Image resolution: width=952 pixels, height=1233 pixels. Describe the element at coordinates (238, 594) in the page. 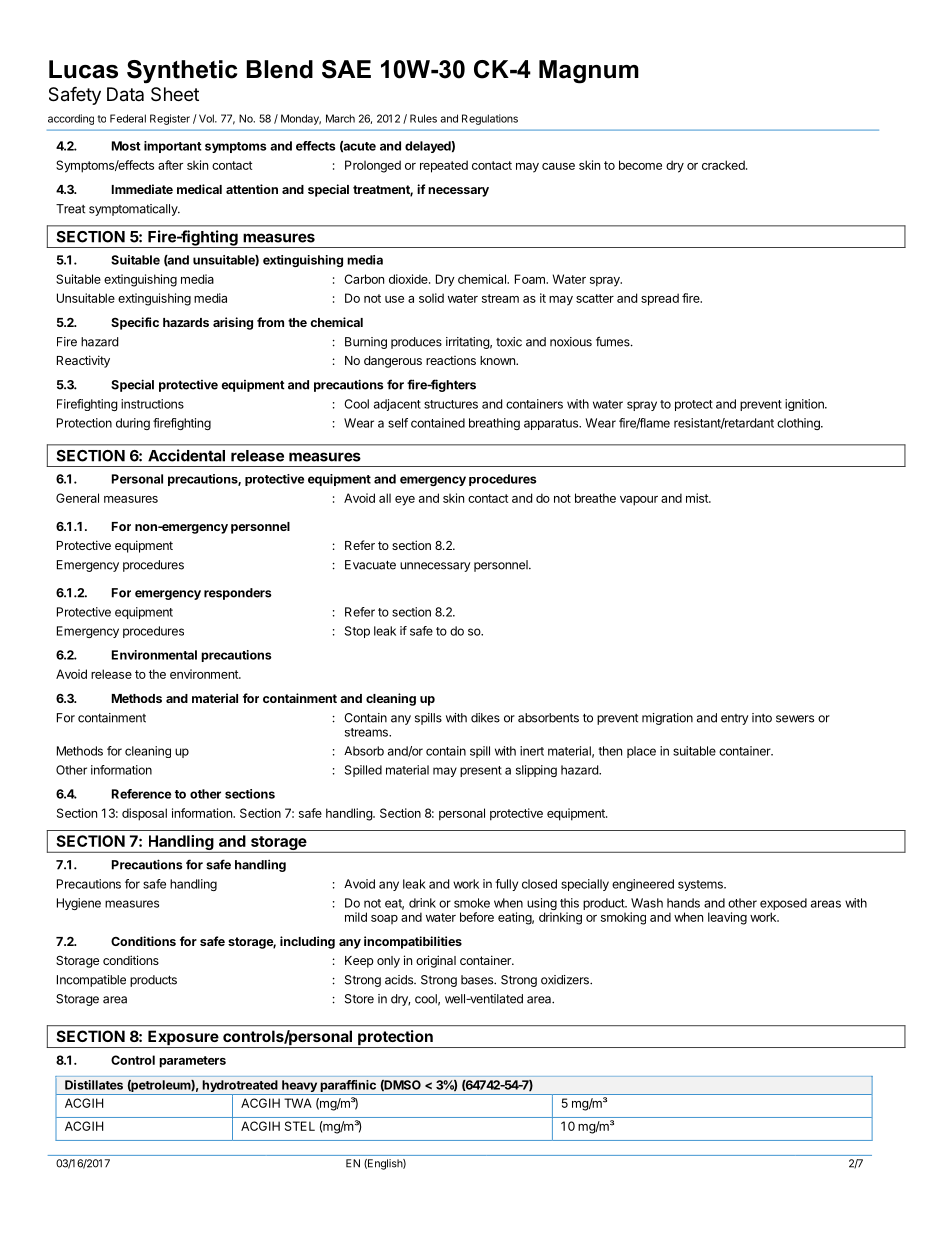

I see `responders` at that location.
